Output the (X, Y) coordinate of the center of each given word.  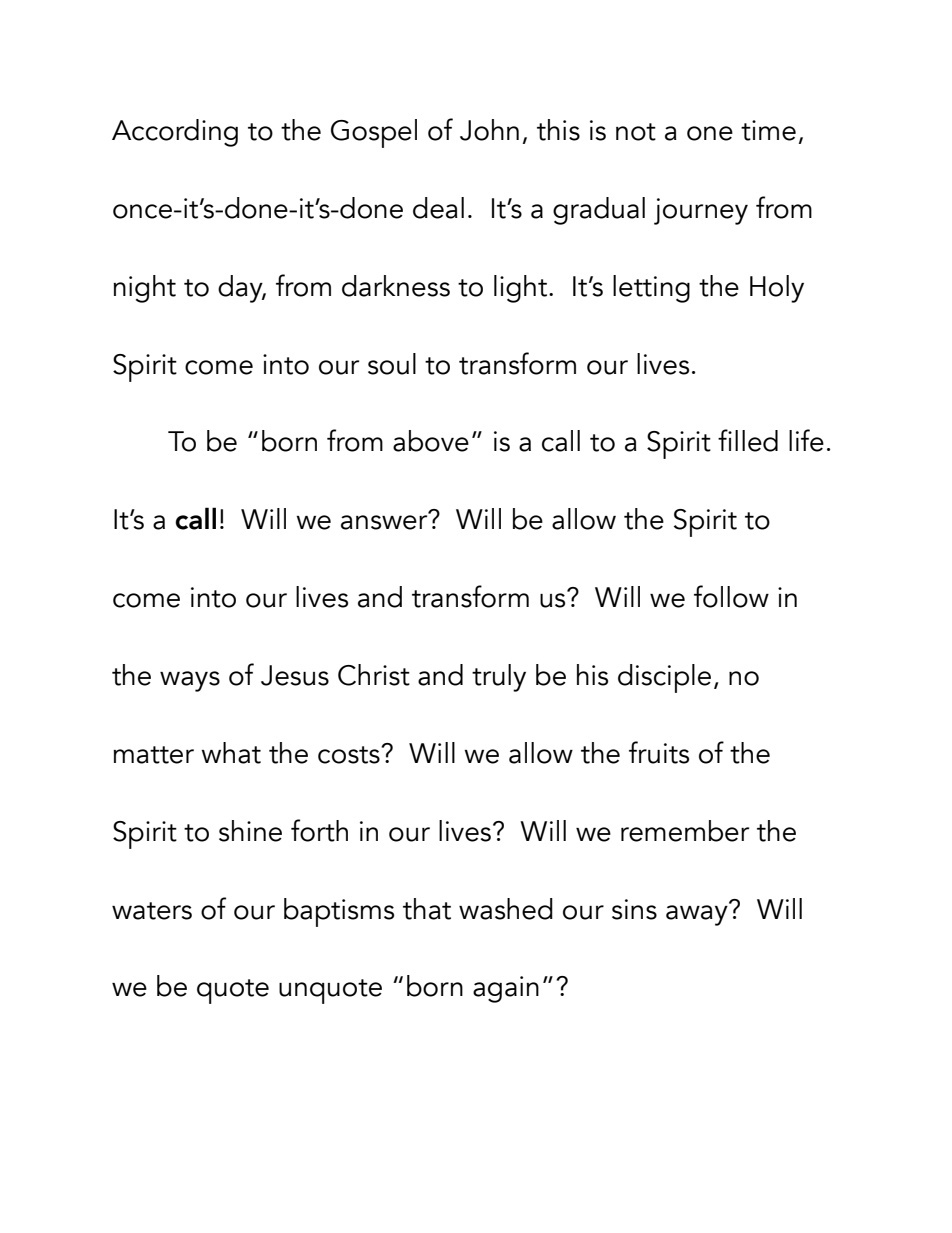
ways (190, 681)
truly (499, 678)
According (175, 133)
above (431, 441)
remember (685, 831)
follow (731, 596)
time (768, 130)
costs (350, 755)
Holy (777, 289)
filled (748, 440)
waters (152, 911)
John (489, 130)
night (144, 289)
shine (250, 831)
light (522, 289)
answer (385, 521)
